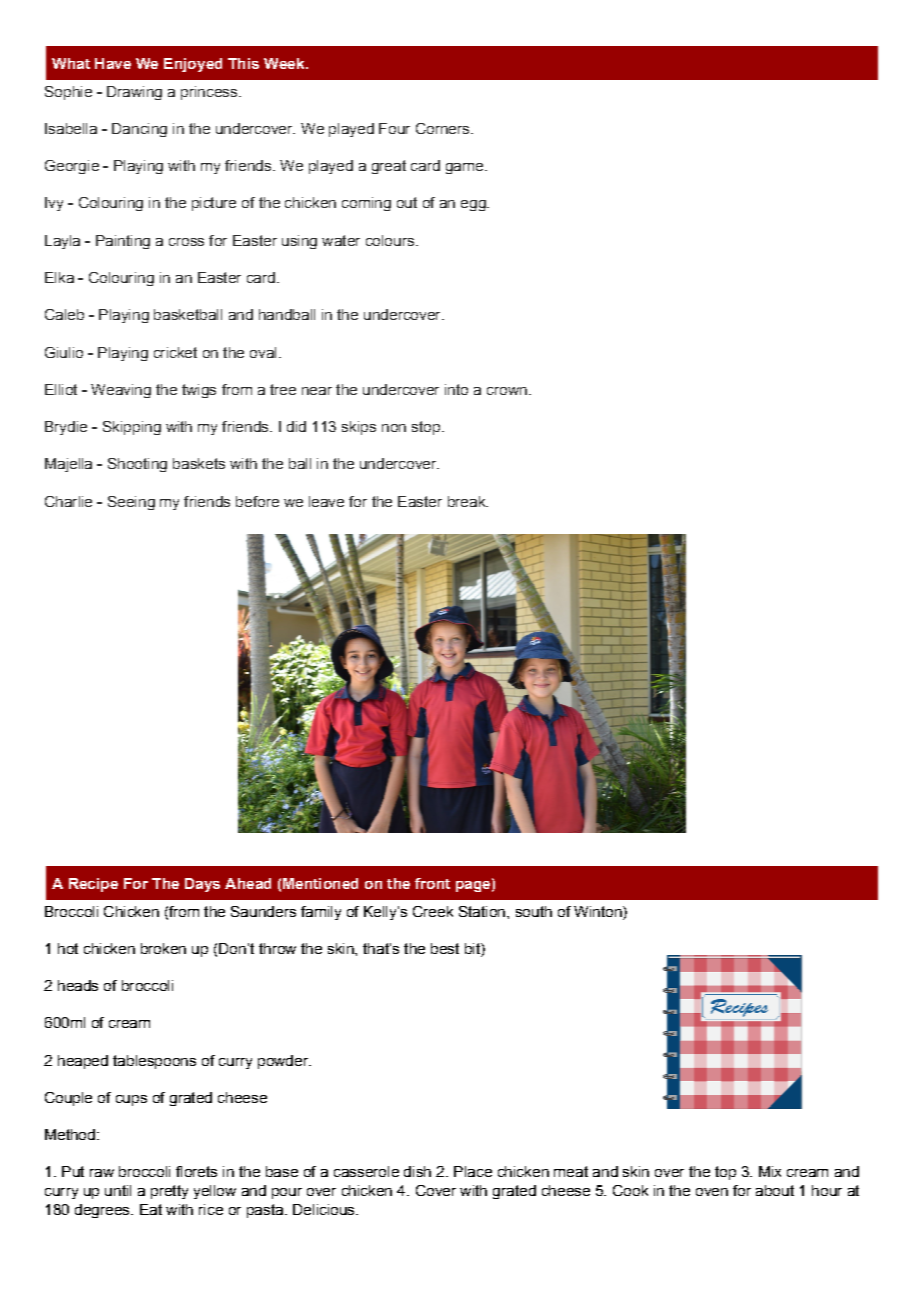 The width and height of the screenshot is (924, 1308). I want to click on dish, so click(417, 1171).
